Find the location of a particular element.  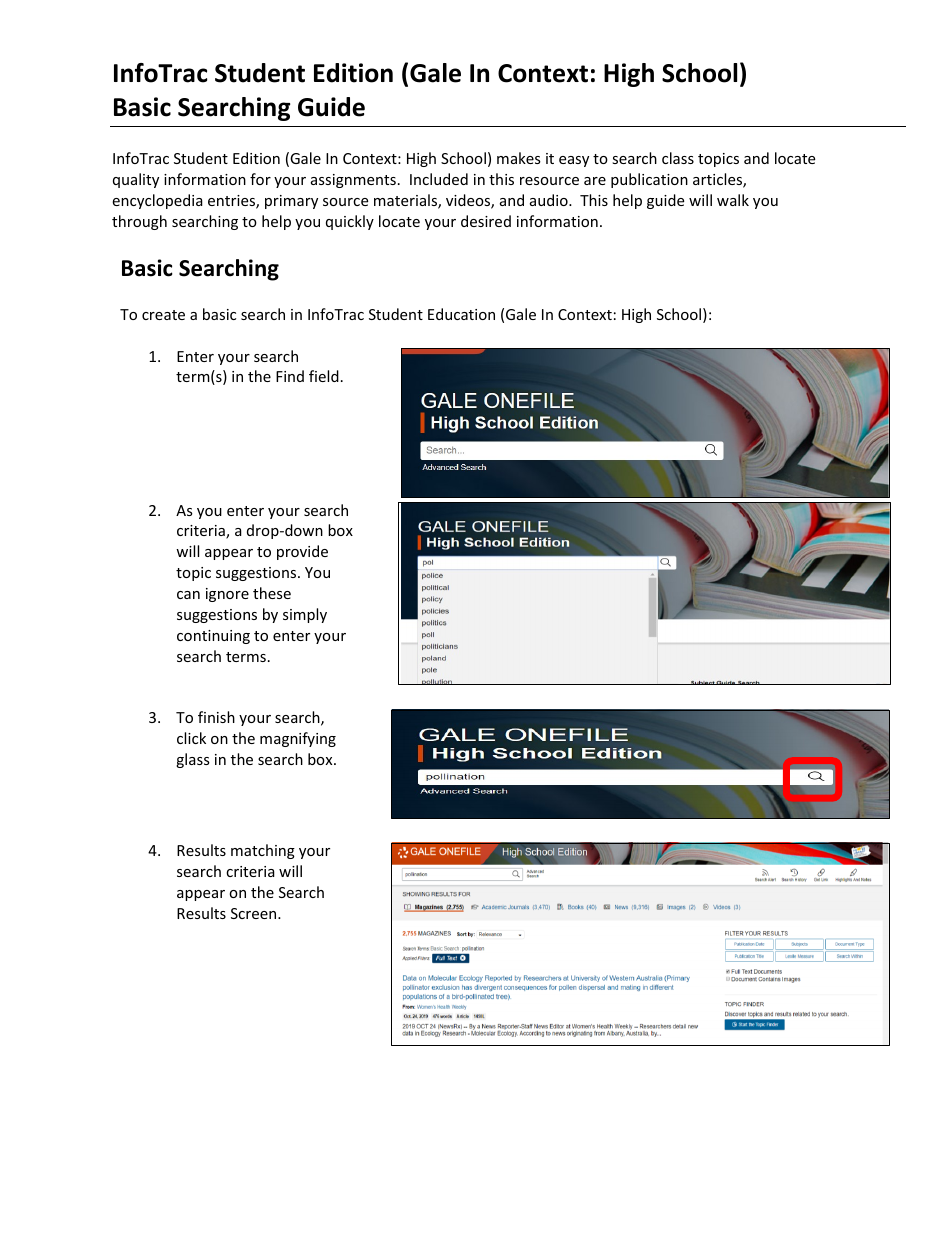

publication is located at coordinates (649, 180).
